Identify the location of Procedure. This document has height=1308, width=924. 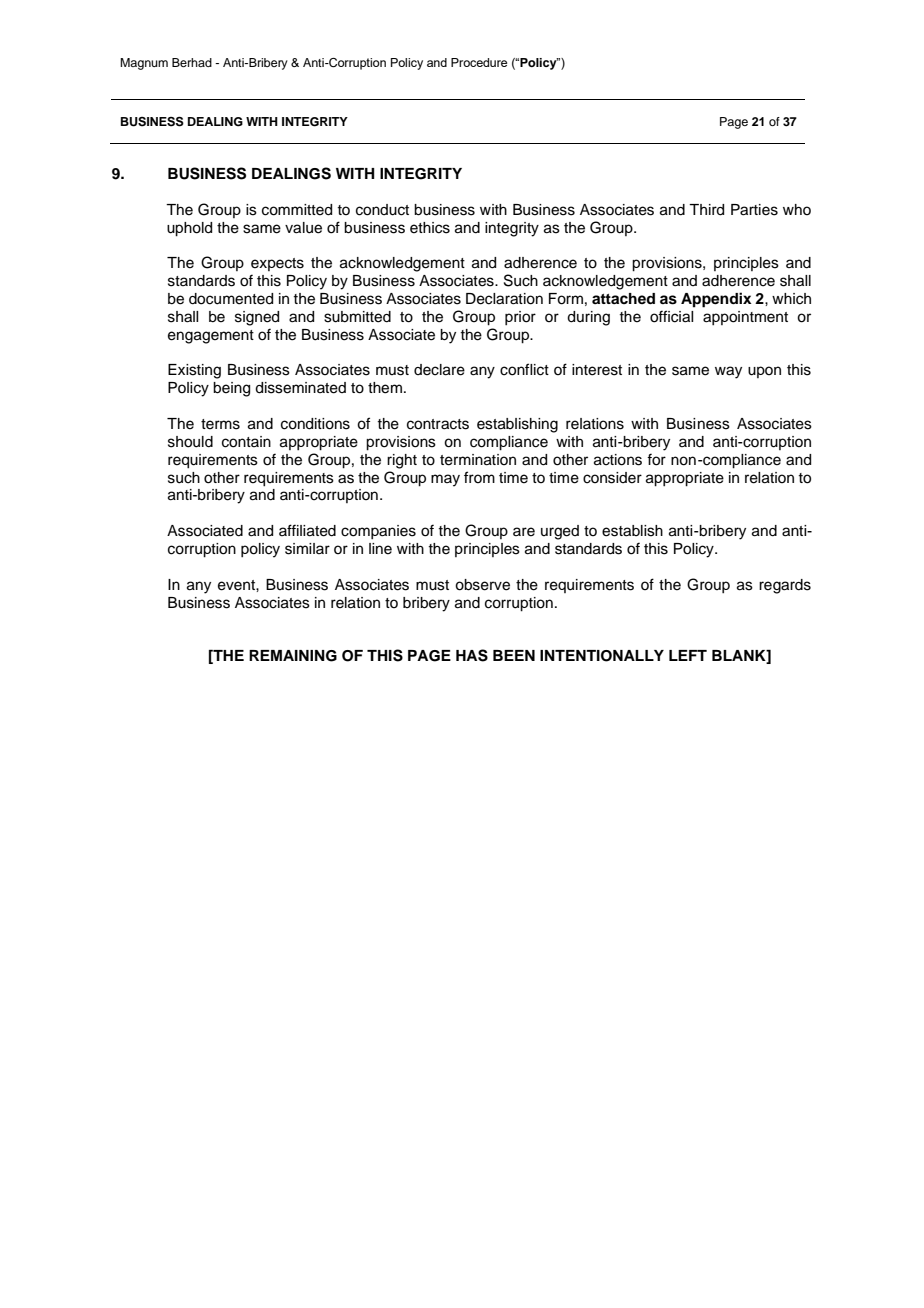
(479, 62).
